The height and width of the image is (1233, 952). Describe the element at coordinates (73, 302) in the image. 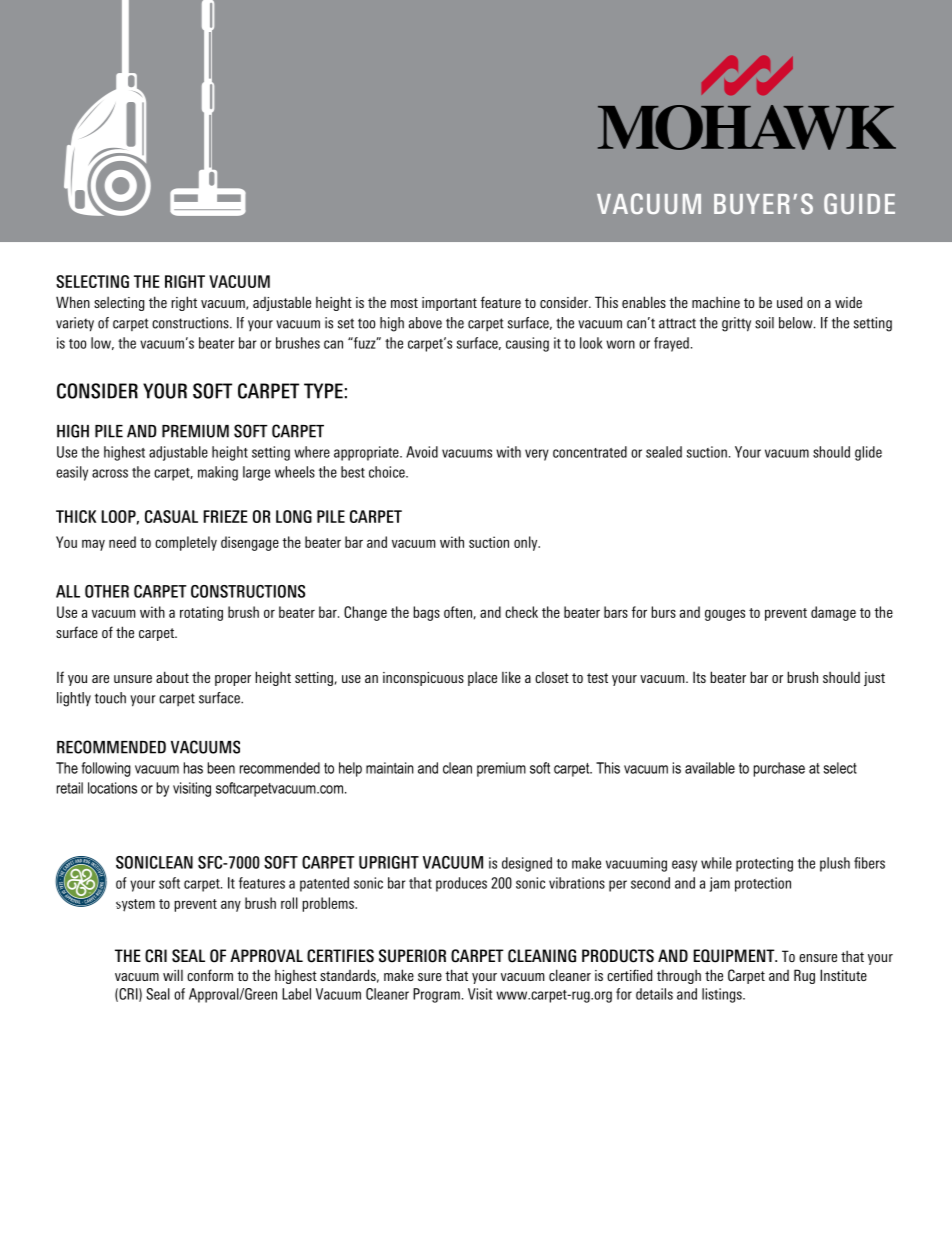

I see `When` at that location.
